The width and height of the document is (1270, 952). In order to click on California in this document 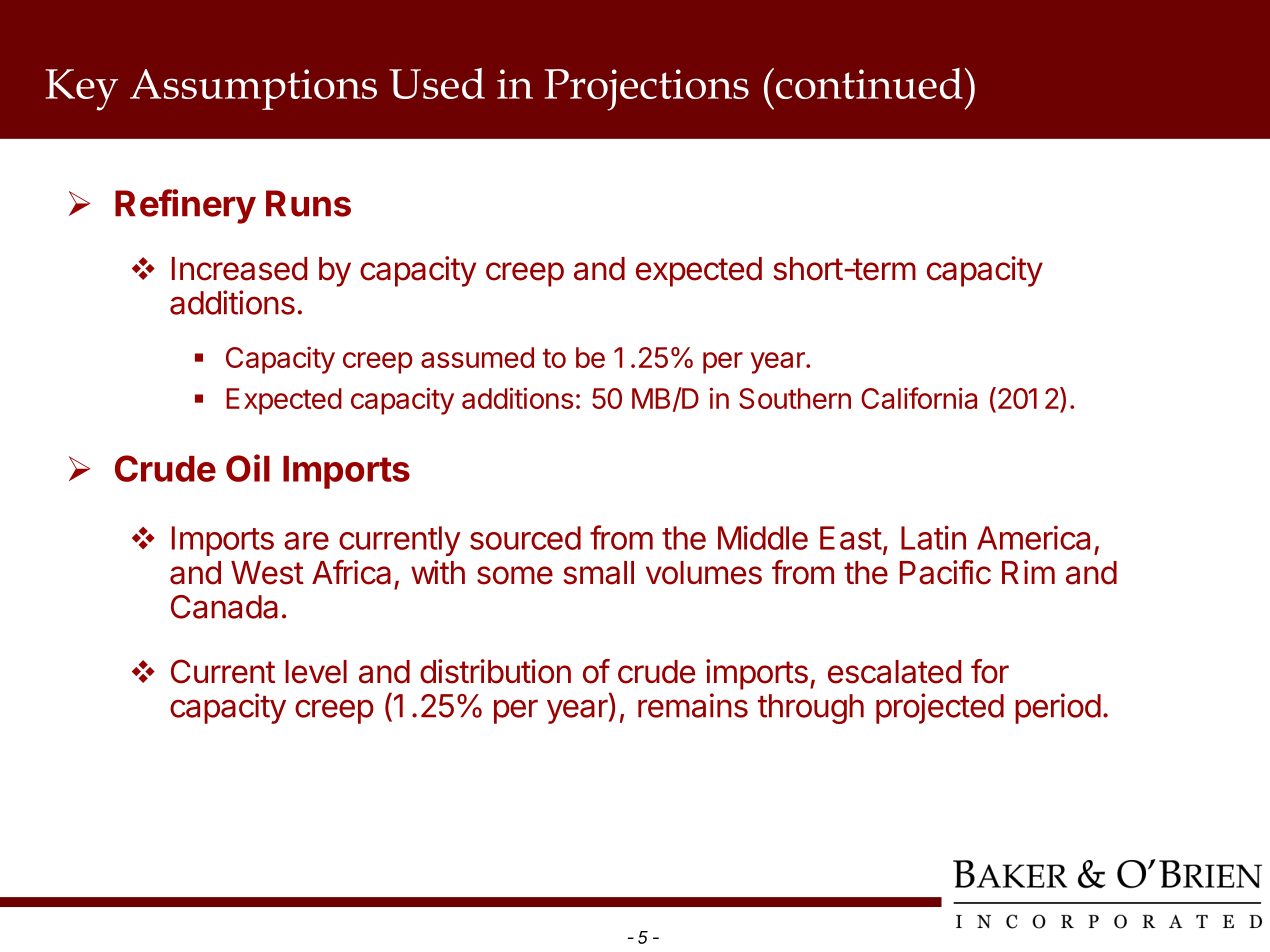, I will do `click(919, 398)`.
